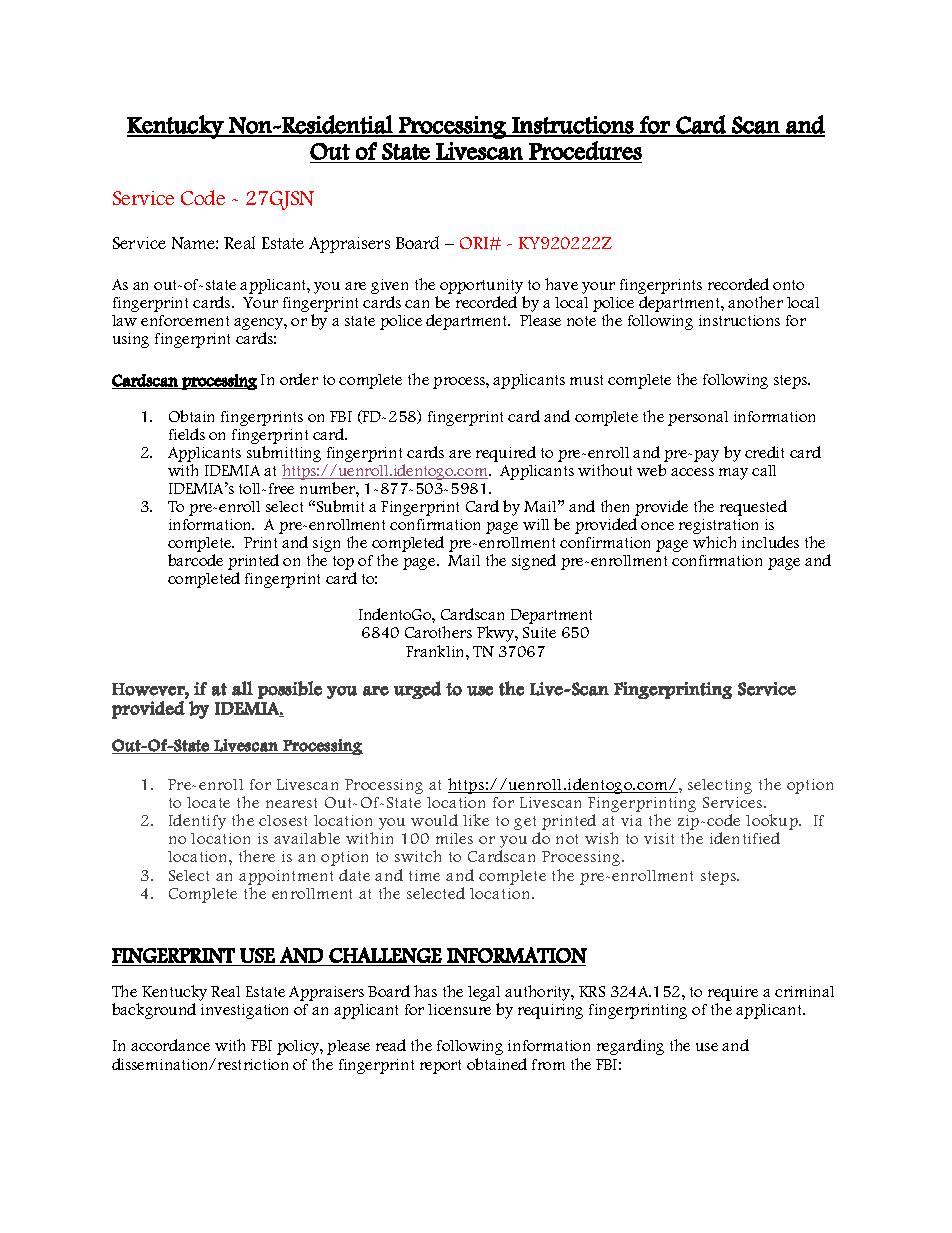 Image resolution: width=952 pixels, height=1233 pixels. I want to click on Procedures, so click(585, 150).
